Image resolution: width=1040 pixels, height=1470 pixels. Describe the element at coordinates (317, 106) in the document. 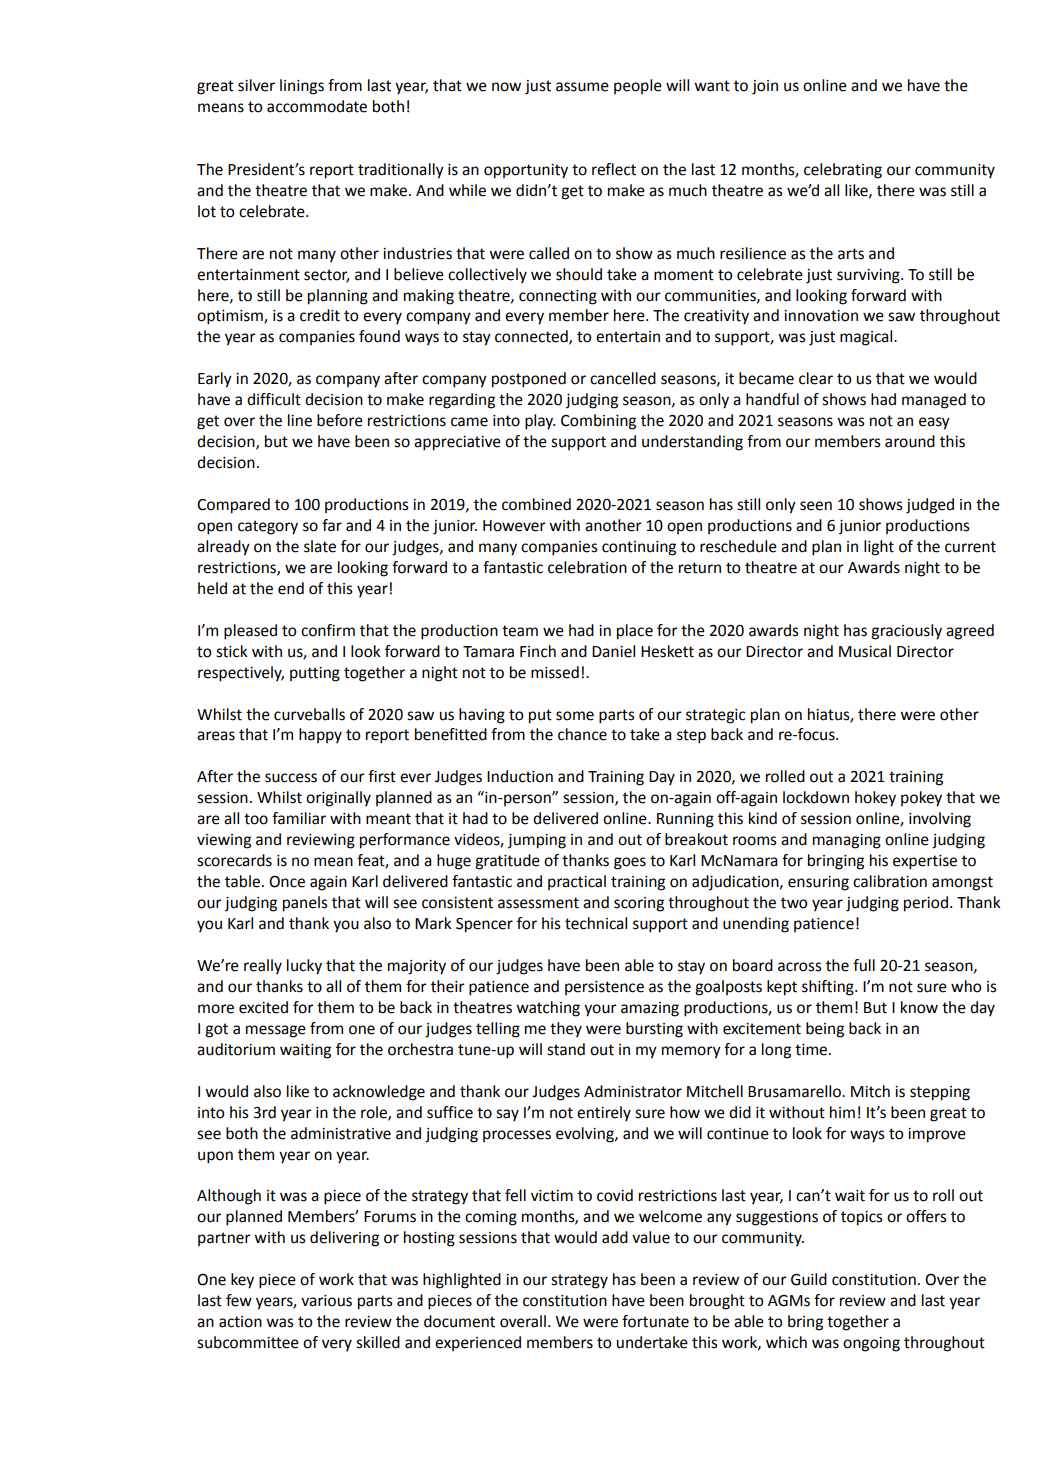

I see `accommodate` at that location.
